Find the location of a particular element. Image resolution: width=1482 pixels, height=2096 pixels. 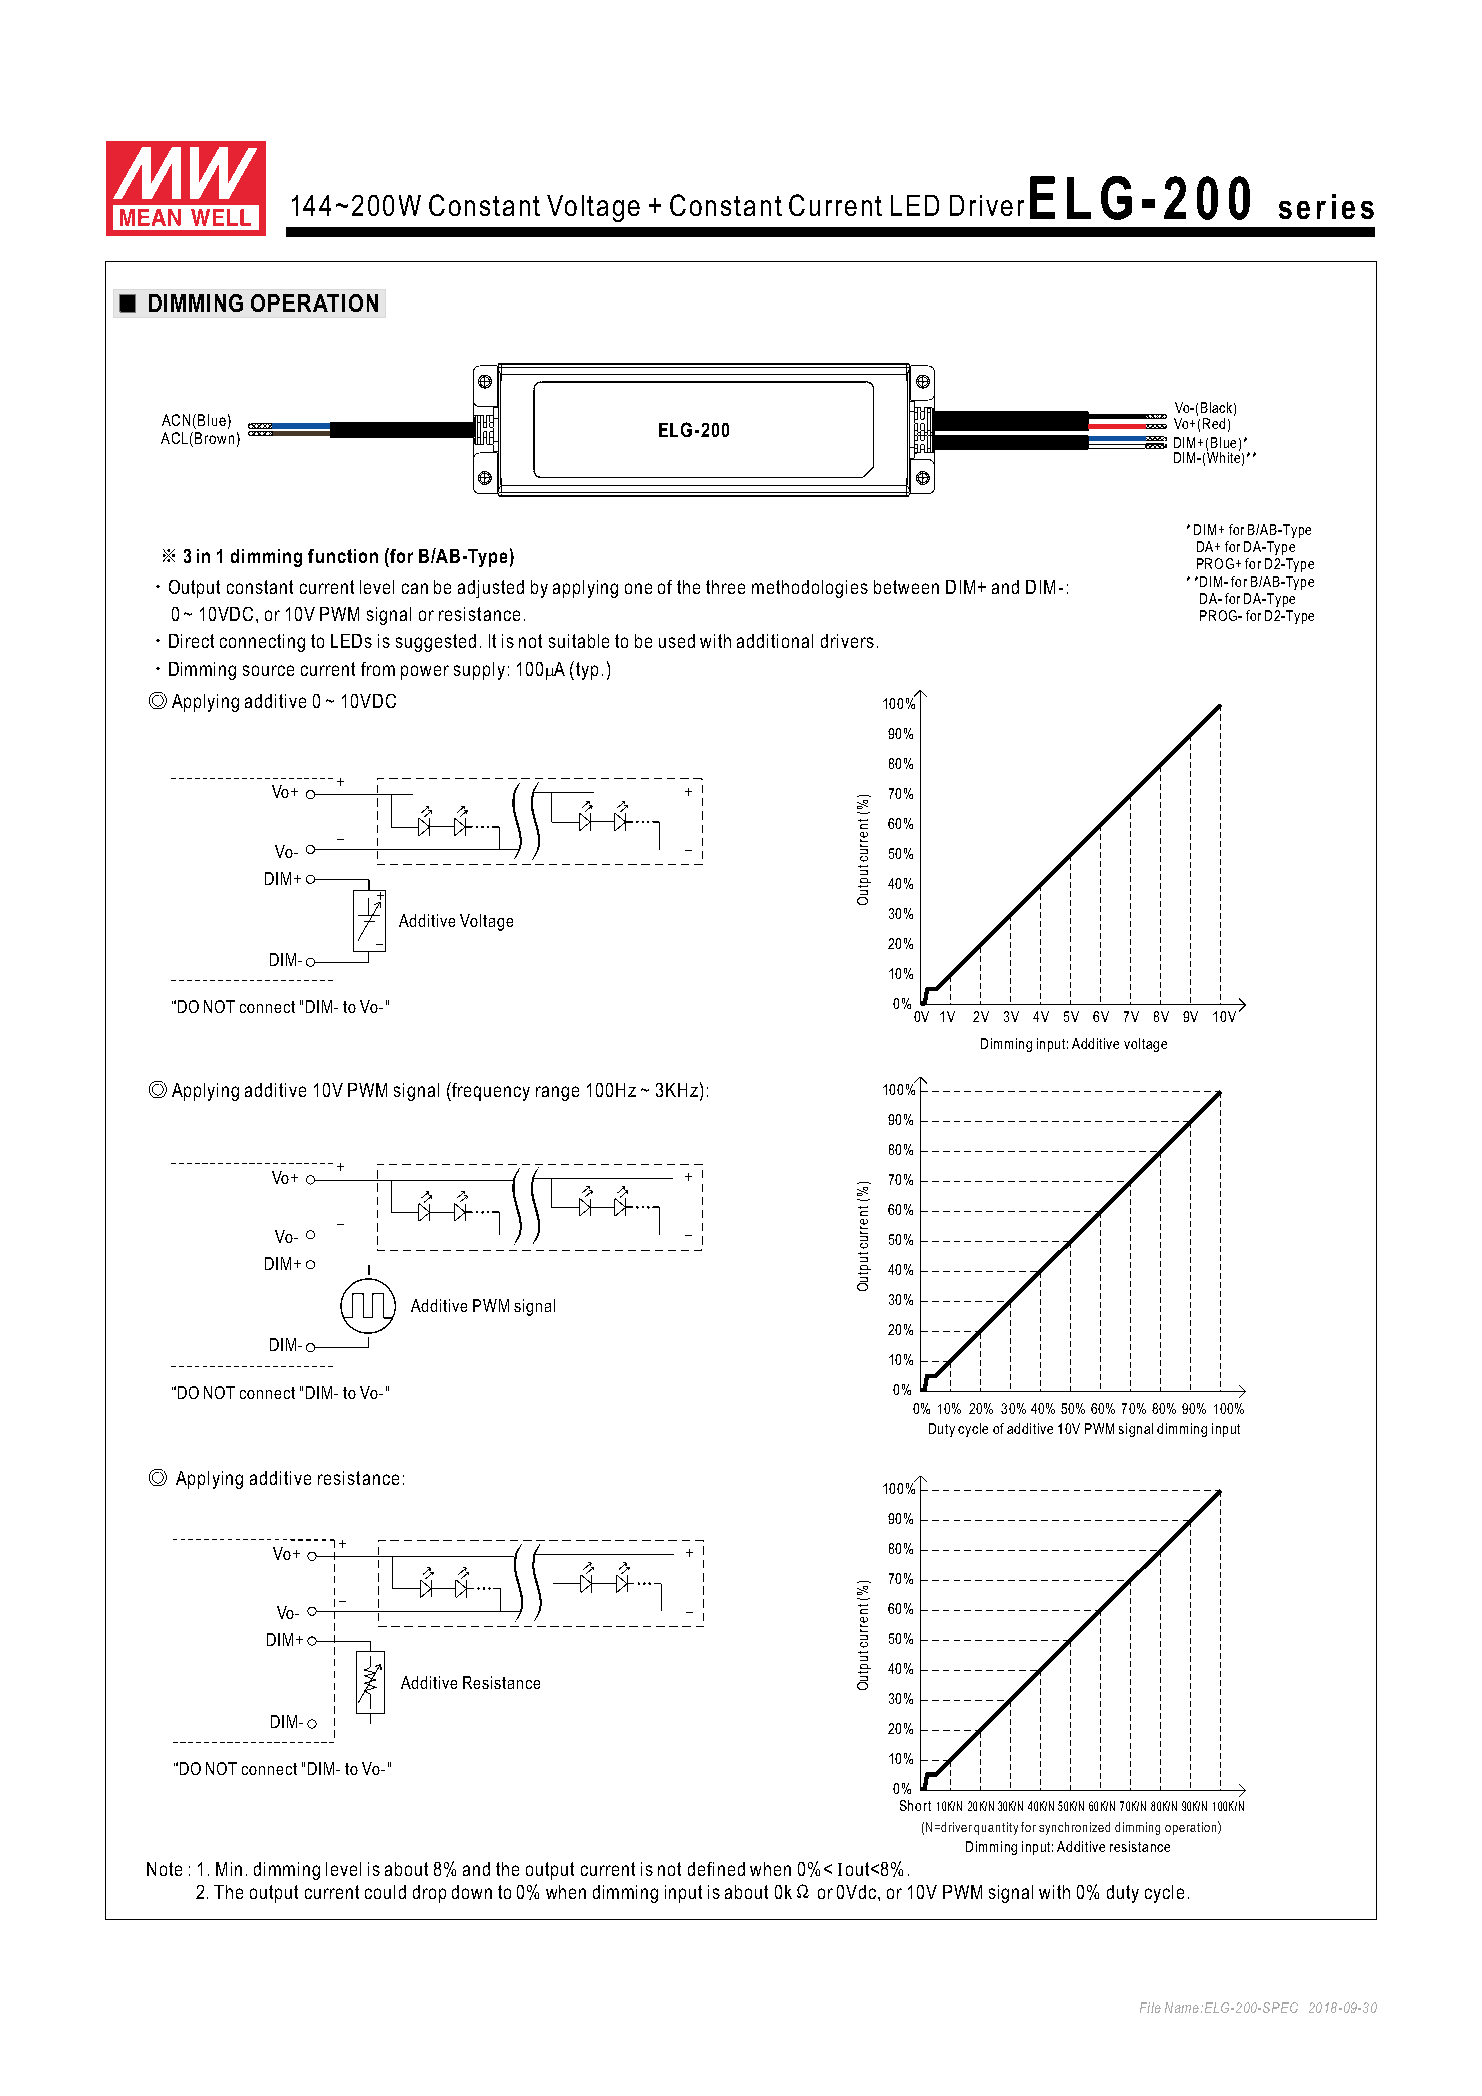

range is located at coordinates (557, 1093).
